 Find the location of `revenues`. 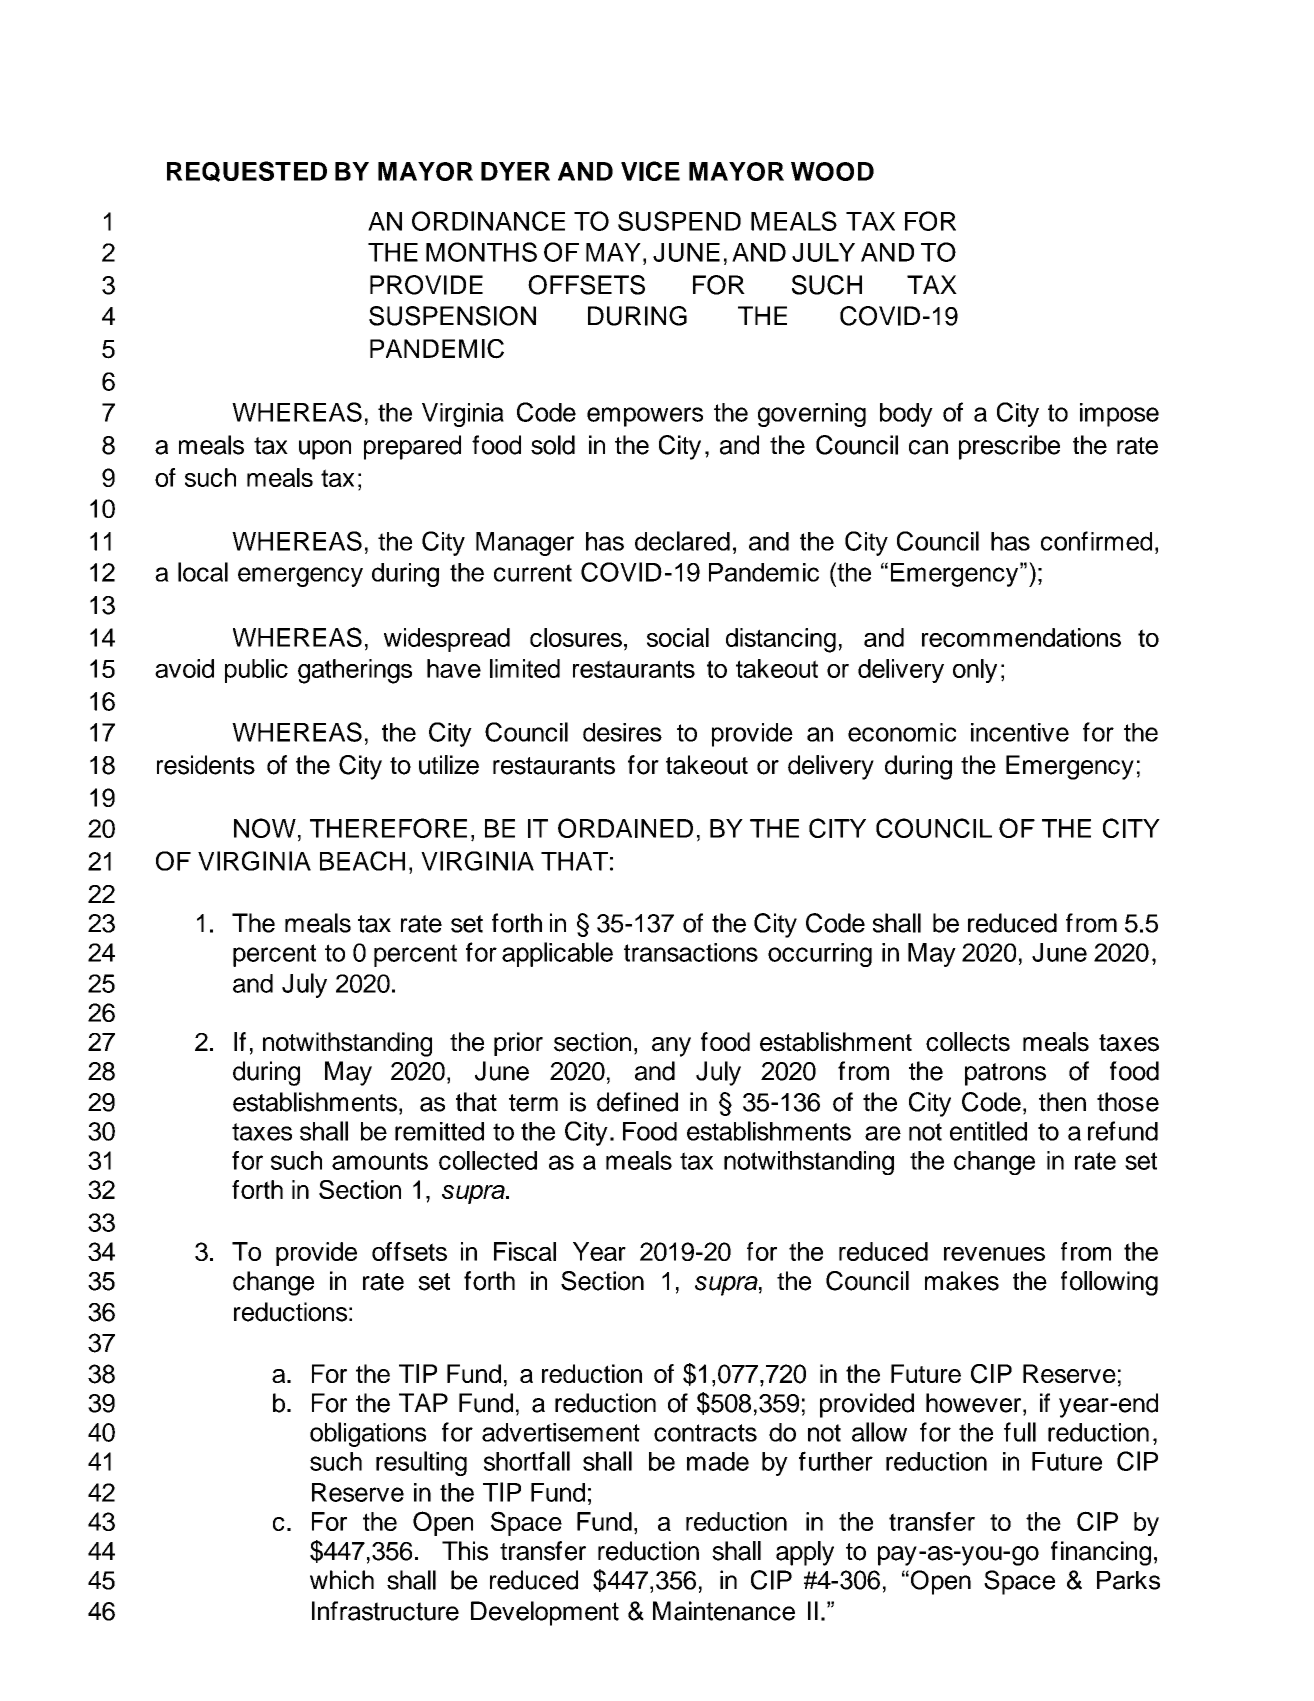

revenues is located at coordinates (994, 1254).
